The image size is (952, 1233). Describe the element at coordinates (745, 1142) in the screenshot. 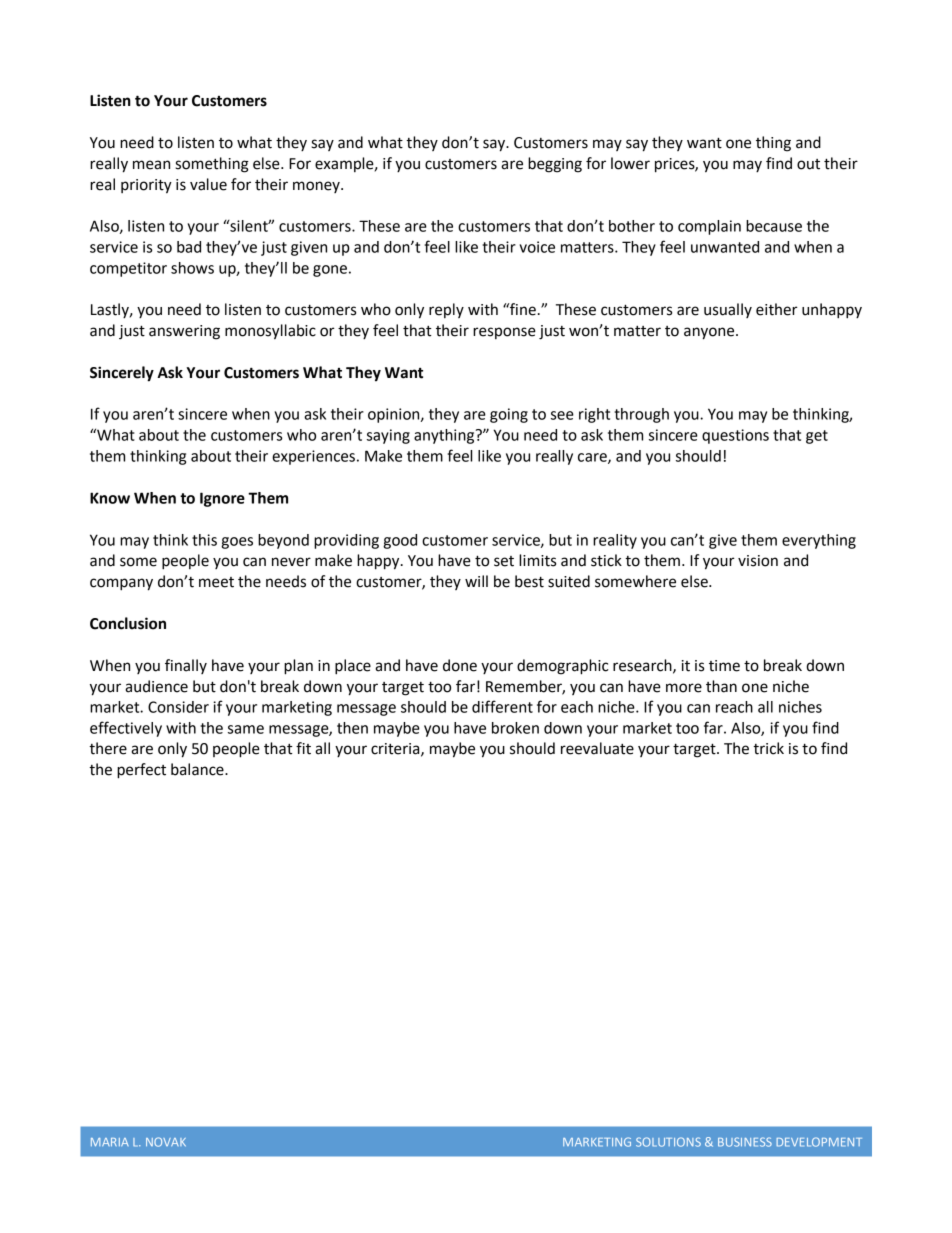

I see `BUSINESS` at that location.
